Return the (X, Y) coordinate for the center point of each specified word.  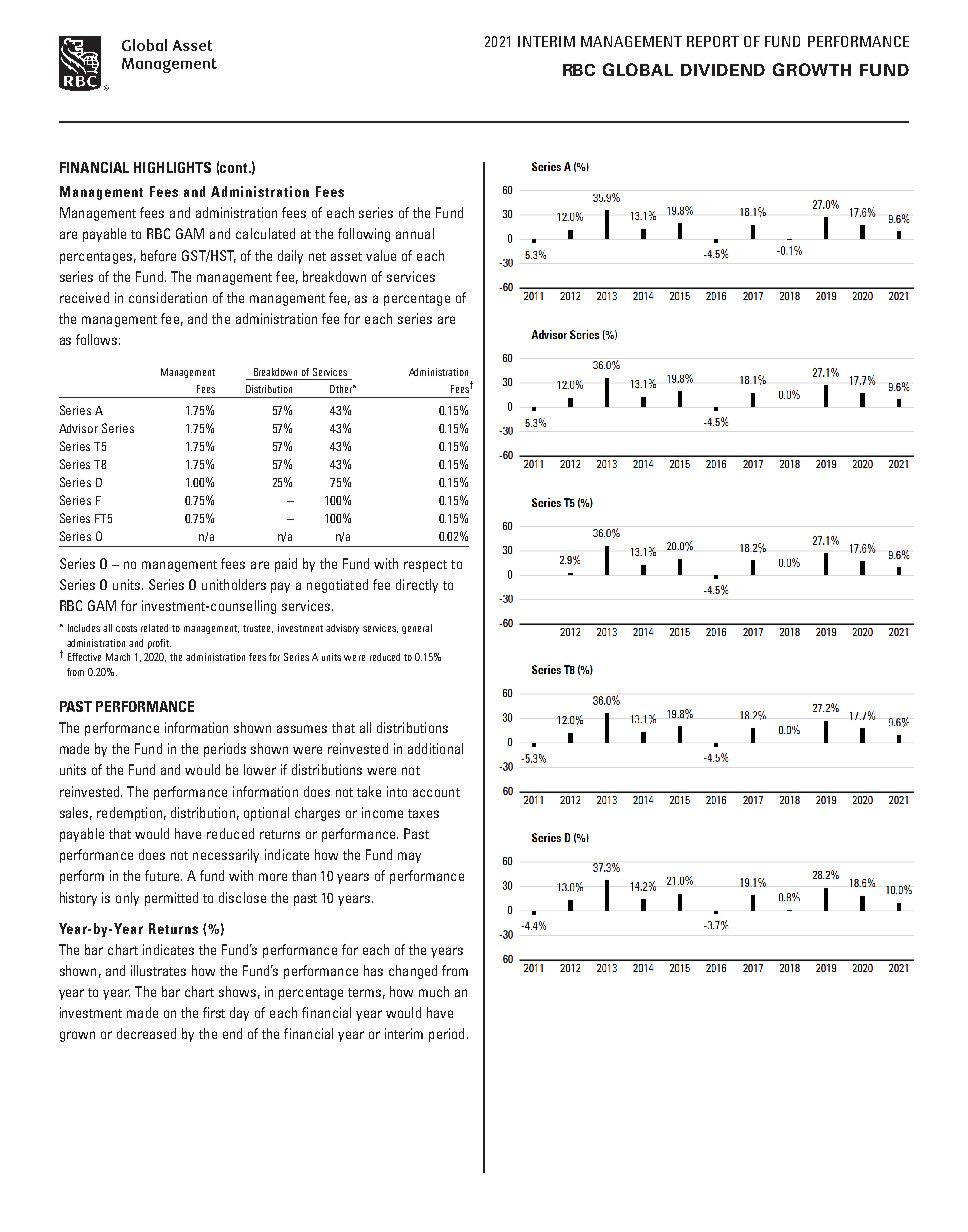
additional (435, 748)
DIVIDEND (723, 70)
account (436, 792)
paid (286, 565)
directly (417, 586)
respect (425, 566)
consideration (168, 297)
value (381, 255)
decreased (146, 1033)
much (434, 991)
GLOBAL (638, 69)
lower (260, 769)
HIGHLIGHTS (172, 167)
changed (413, 972)
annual (415, 233)
